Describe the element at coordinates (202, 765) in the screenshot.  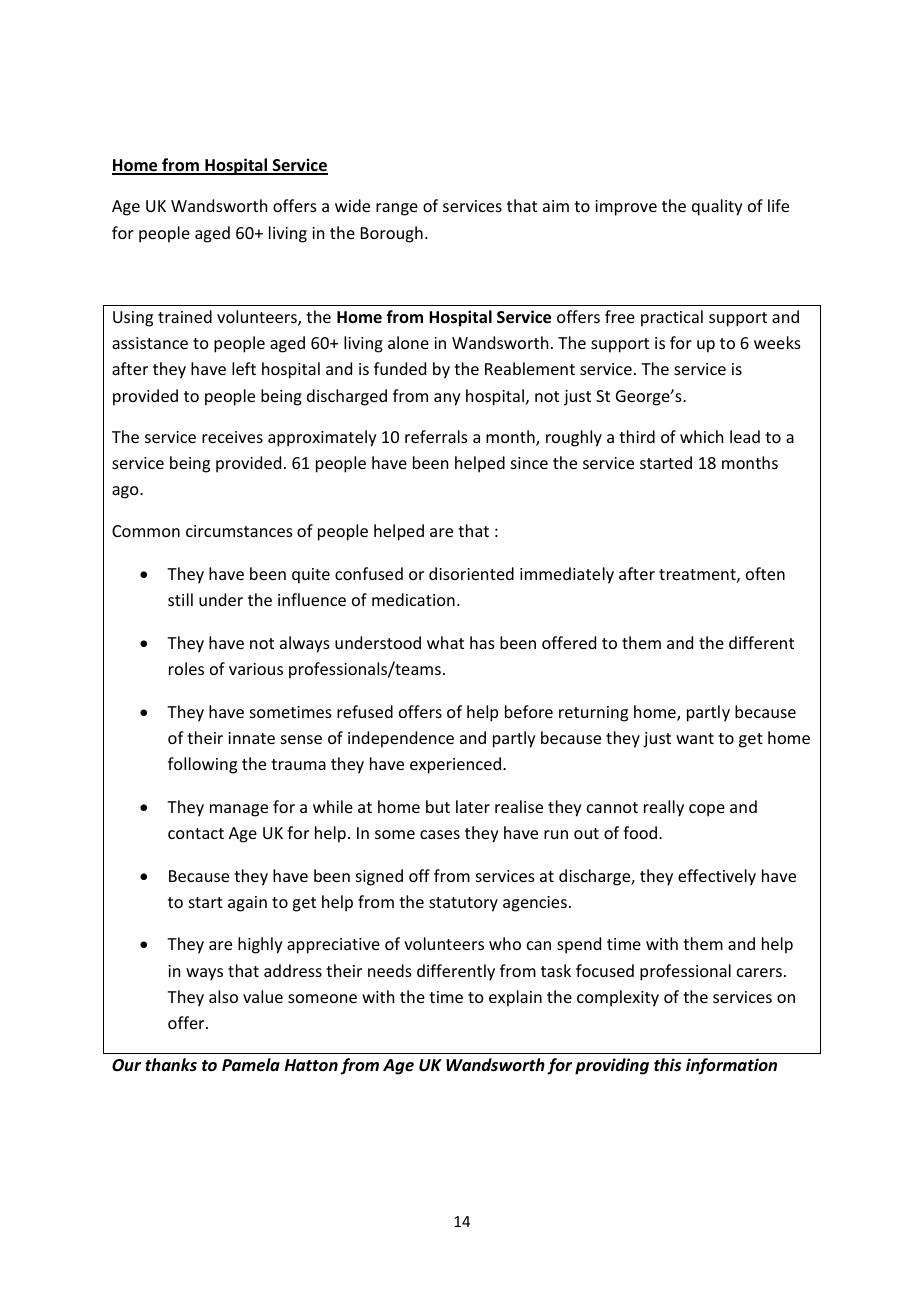
I see `following` at that location.
